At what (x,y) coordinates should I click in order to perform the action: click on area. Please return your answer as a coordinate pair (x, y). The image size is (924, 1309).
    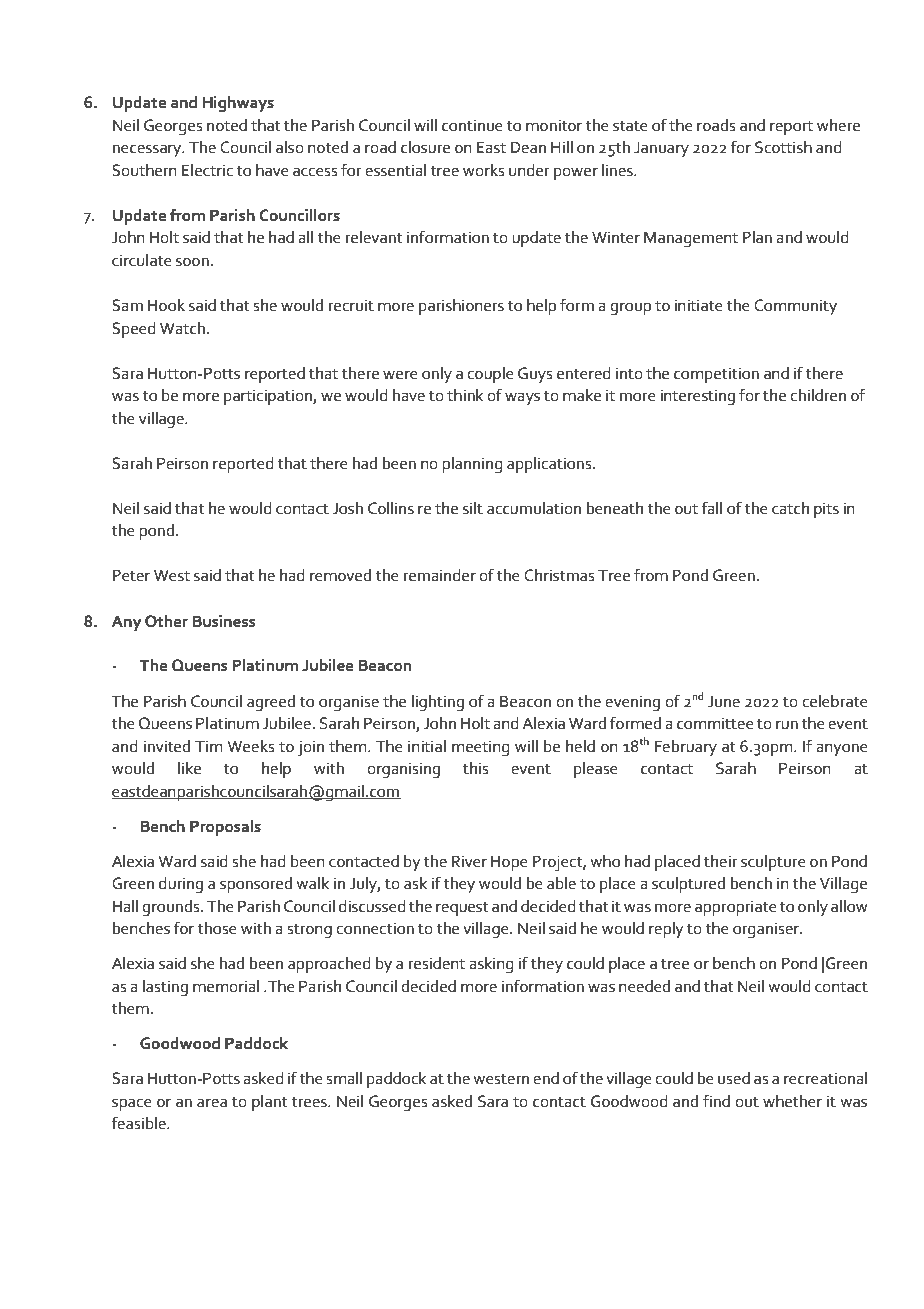
    Looking at the image, I should click on (212, 1103).
